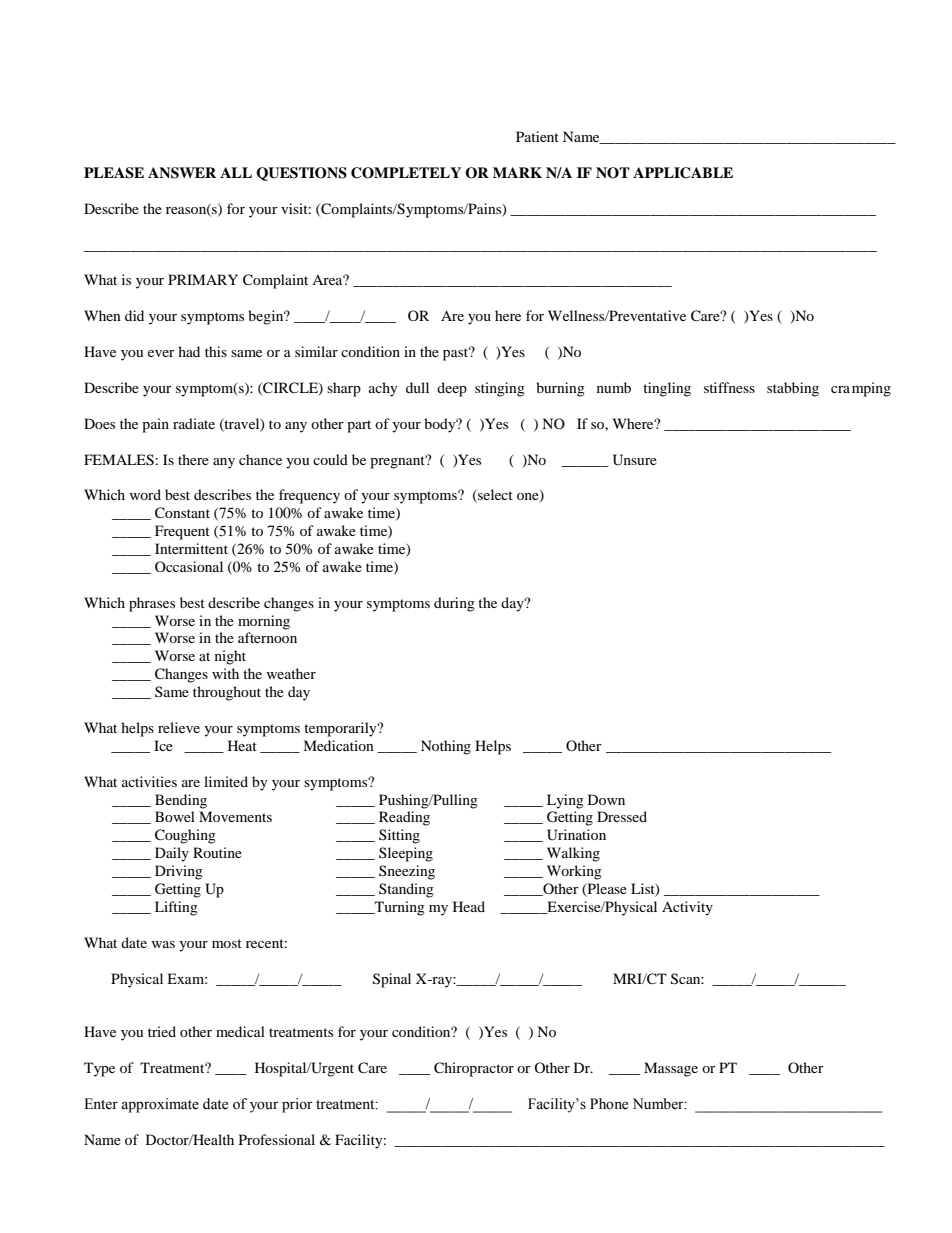 The width and height of the document is (952, 1233). What do you see at coordinates (446, 747) in the document?
I see `Nothing` at bounding box center [446, 747].
